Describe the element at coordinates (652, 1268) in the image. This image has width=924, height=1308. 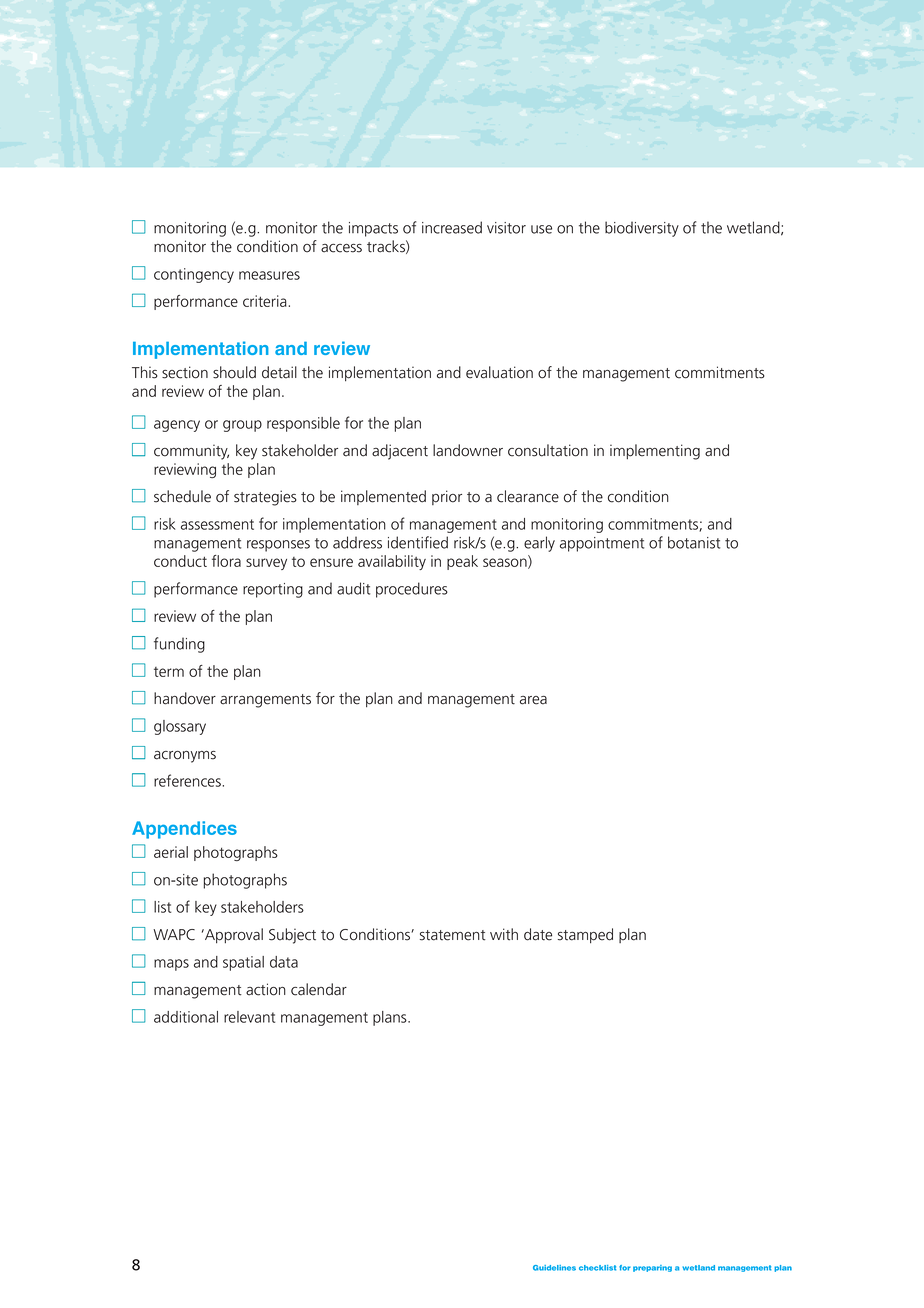
I see `preparing` at that location.
